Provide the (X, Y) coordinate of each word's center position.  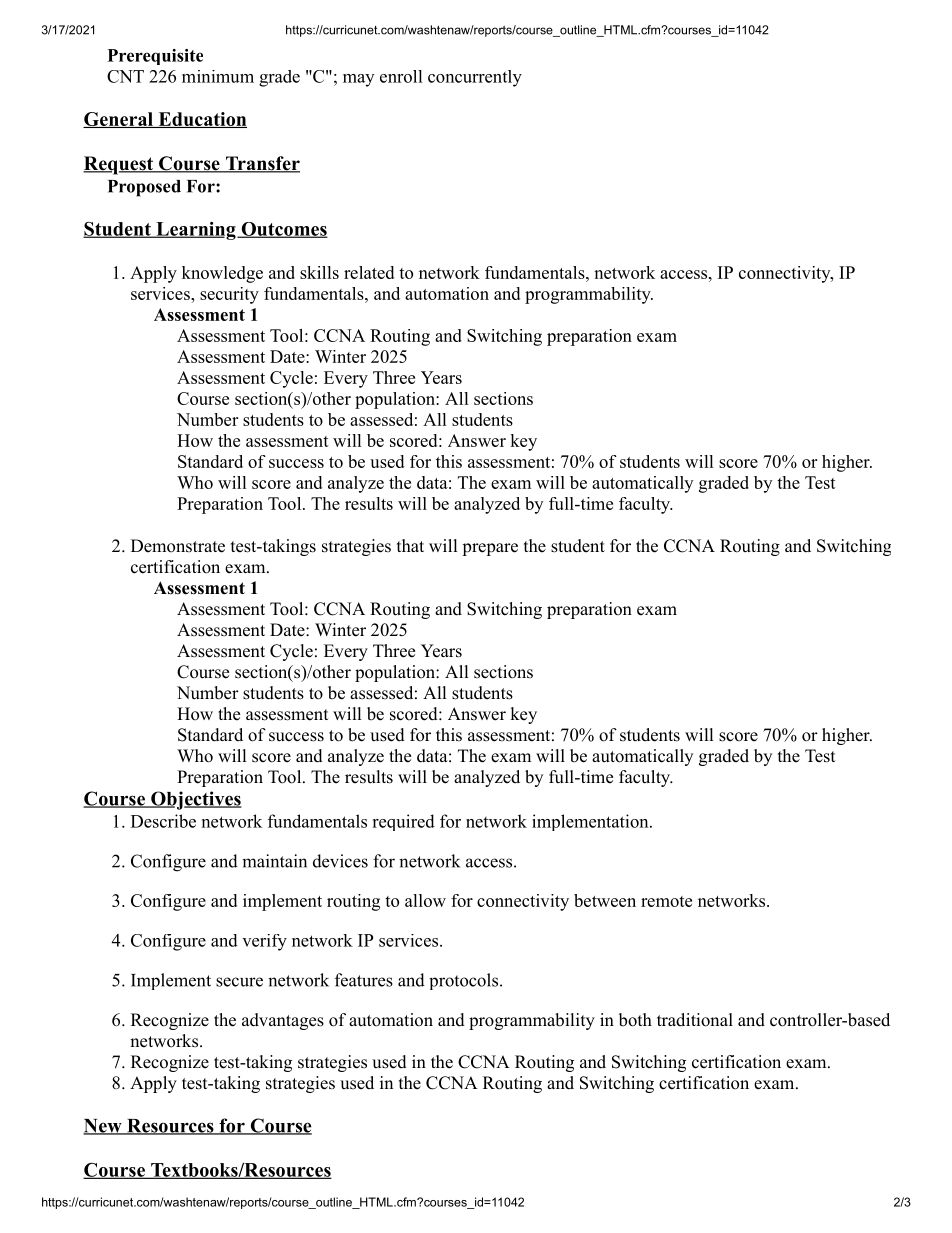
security (229, 295)
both (635, 1020)
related (369, 272)
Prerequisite (155, 57)
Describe (163, 821)
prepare (490, 549)
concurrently (475, 78)
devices (340, 861)
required (403, 822)
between (605, 900)
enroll (401, 76)
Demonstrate (178, 546)
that (410, 545)
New (103, 1127)
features (364, 980)
